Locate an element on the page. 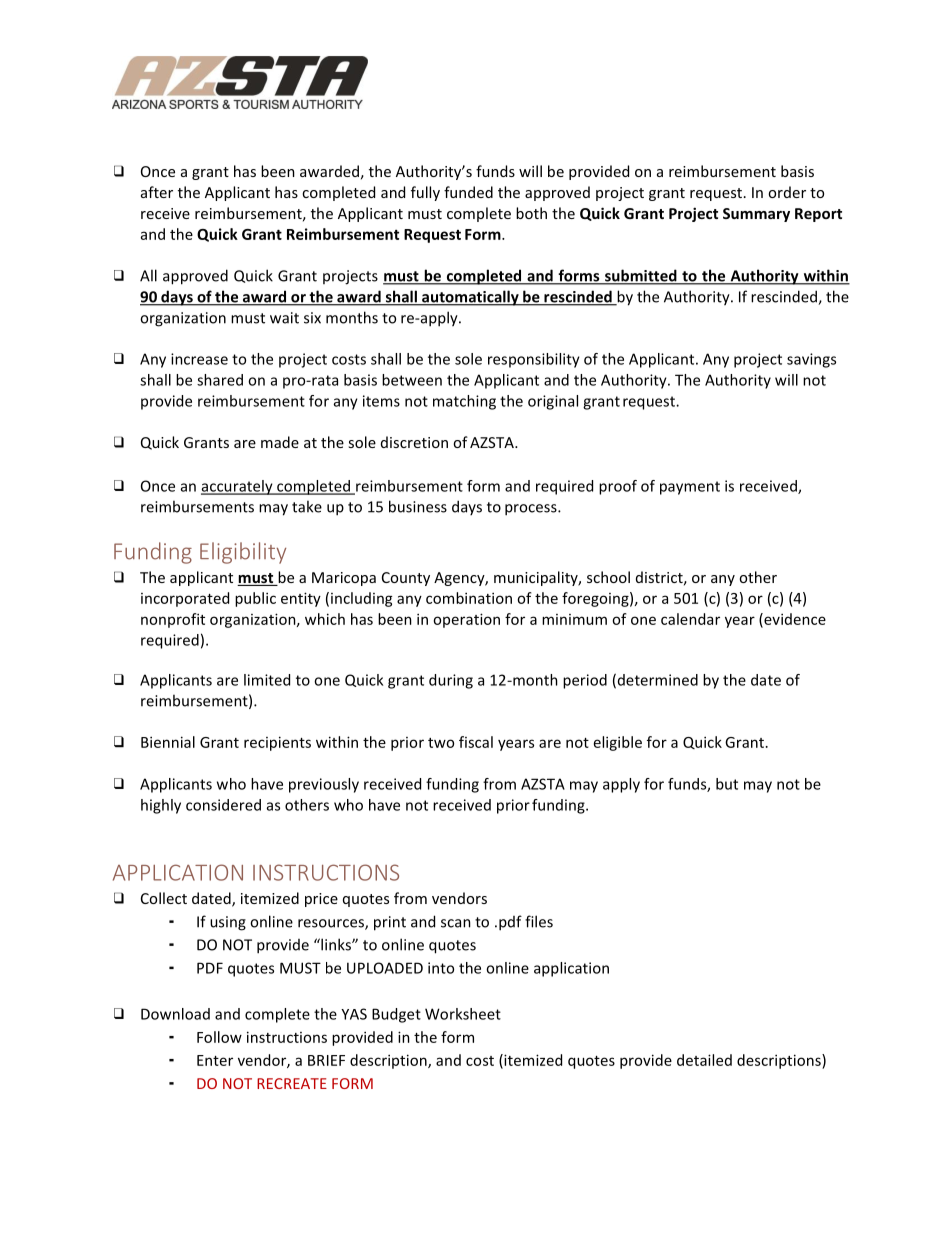  recipients is located at coordinates (277, 743).
